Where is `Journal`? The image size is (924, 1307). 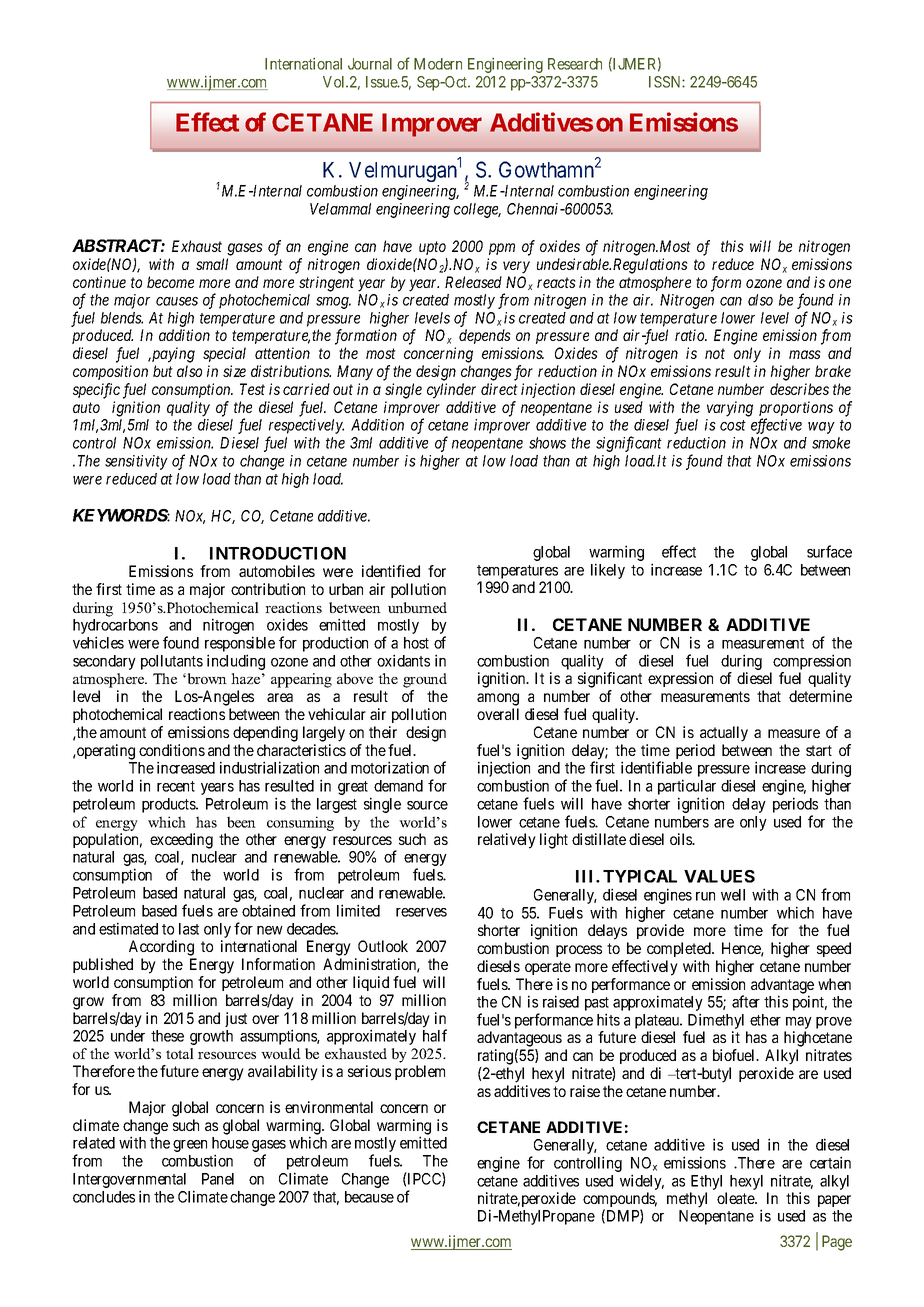 Journal is located at coordinates (370, 64).
